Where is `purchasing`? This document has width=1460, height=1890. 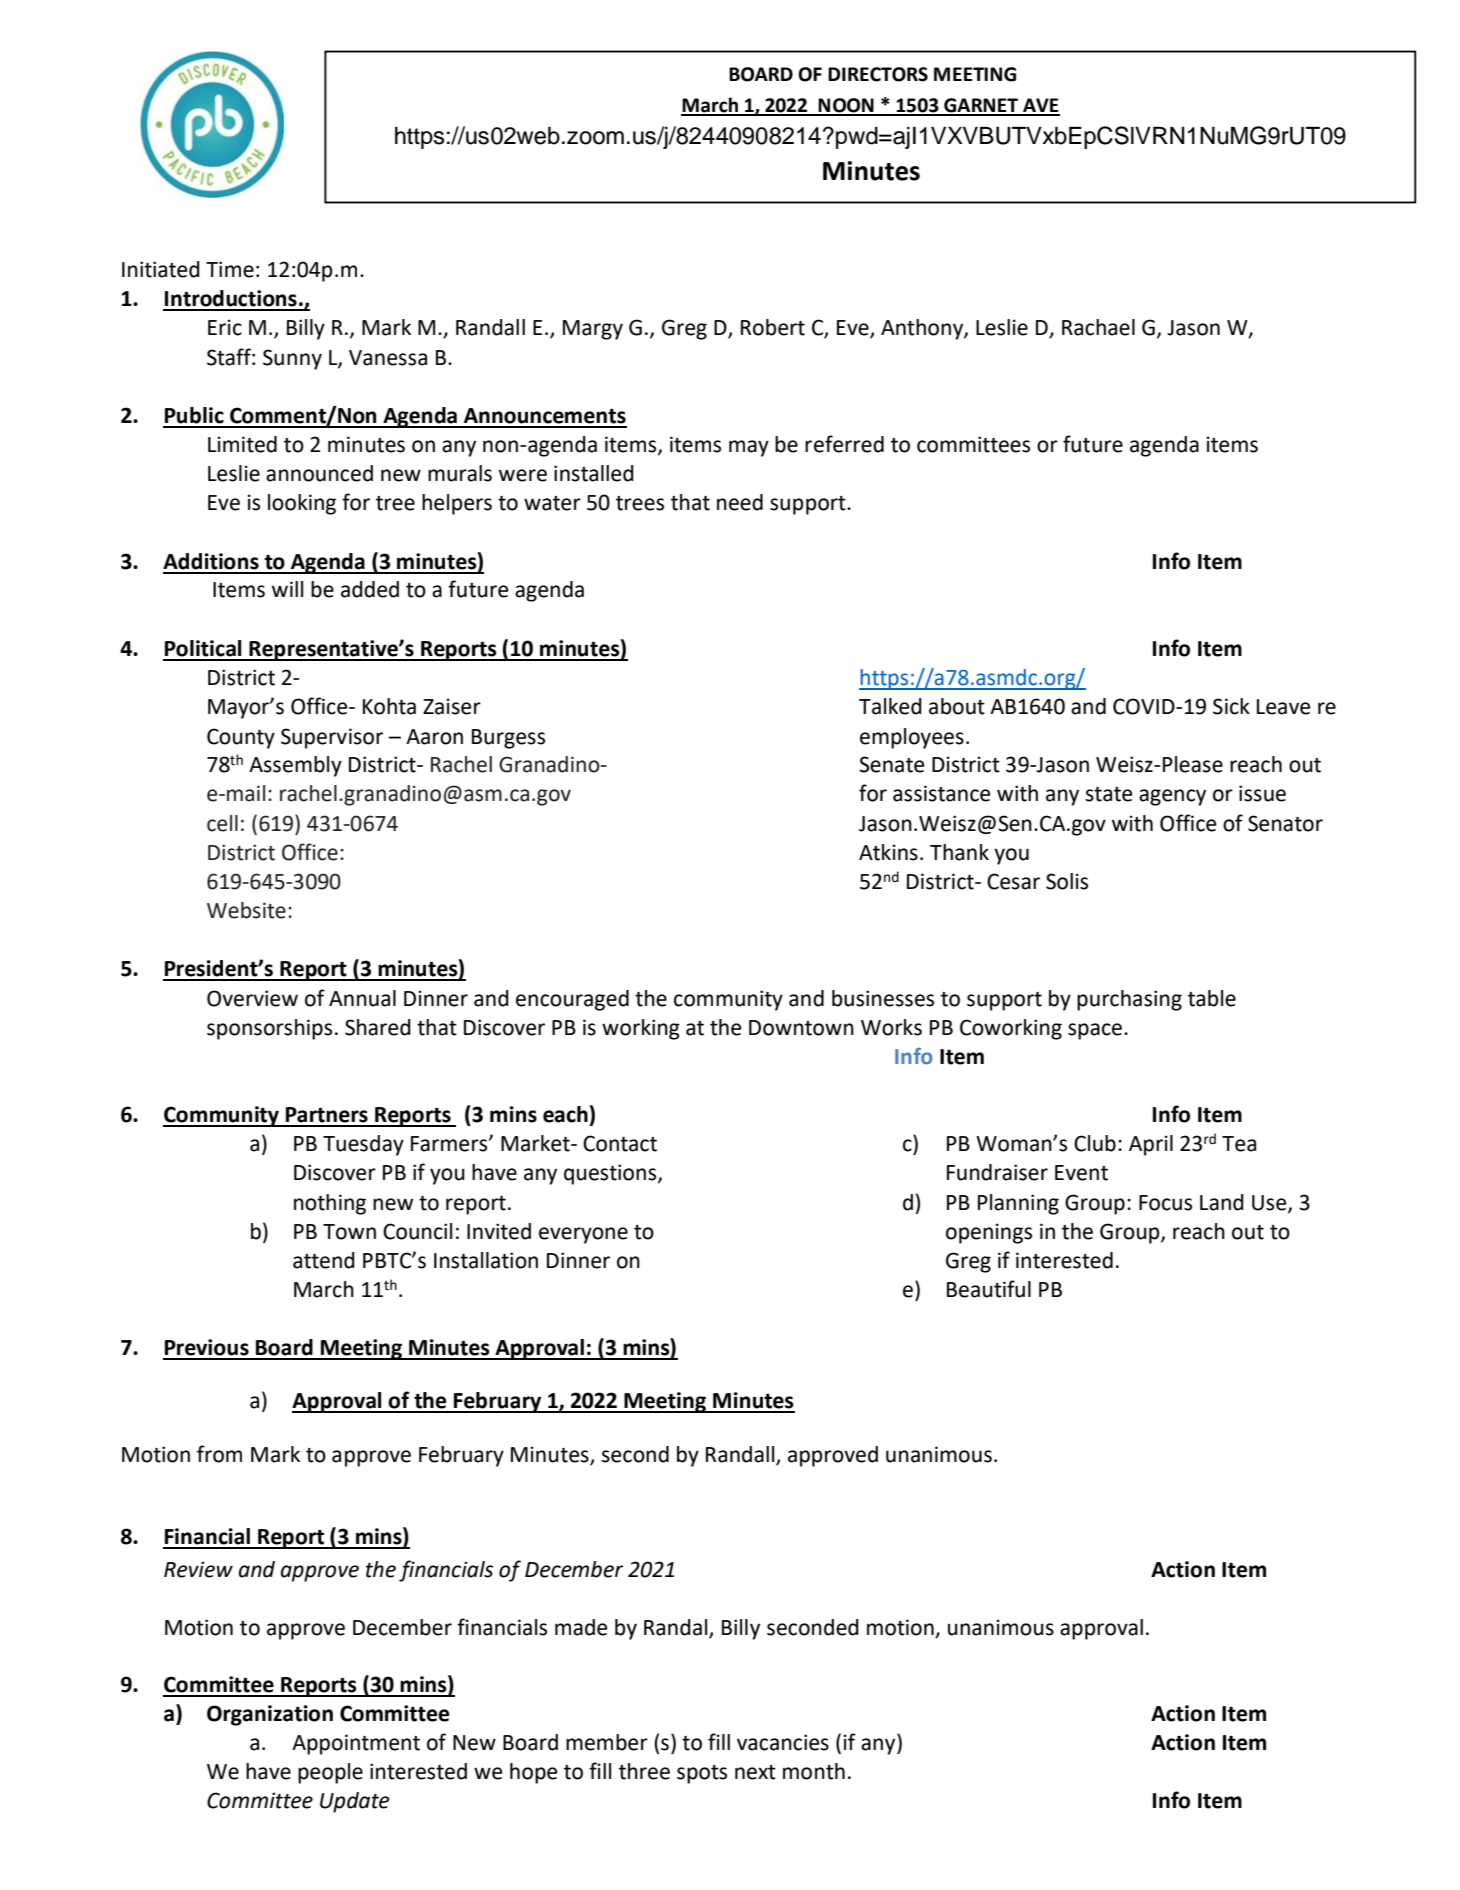
purchasing is located at coordinates (1129, 1000).
